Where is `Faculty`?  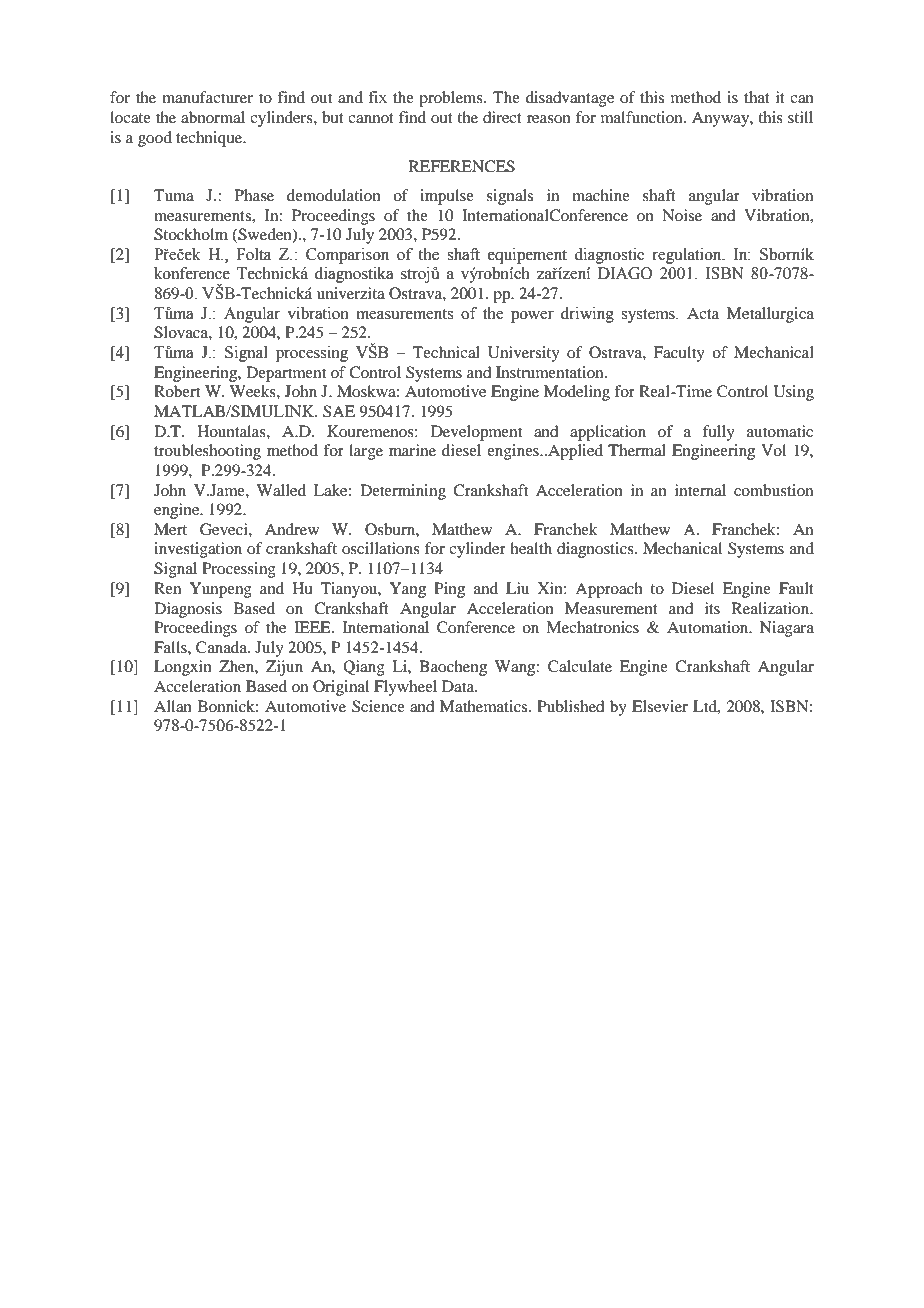 Faculty is located at coordinates (679, 354).
